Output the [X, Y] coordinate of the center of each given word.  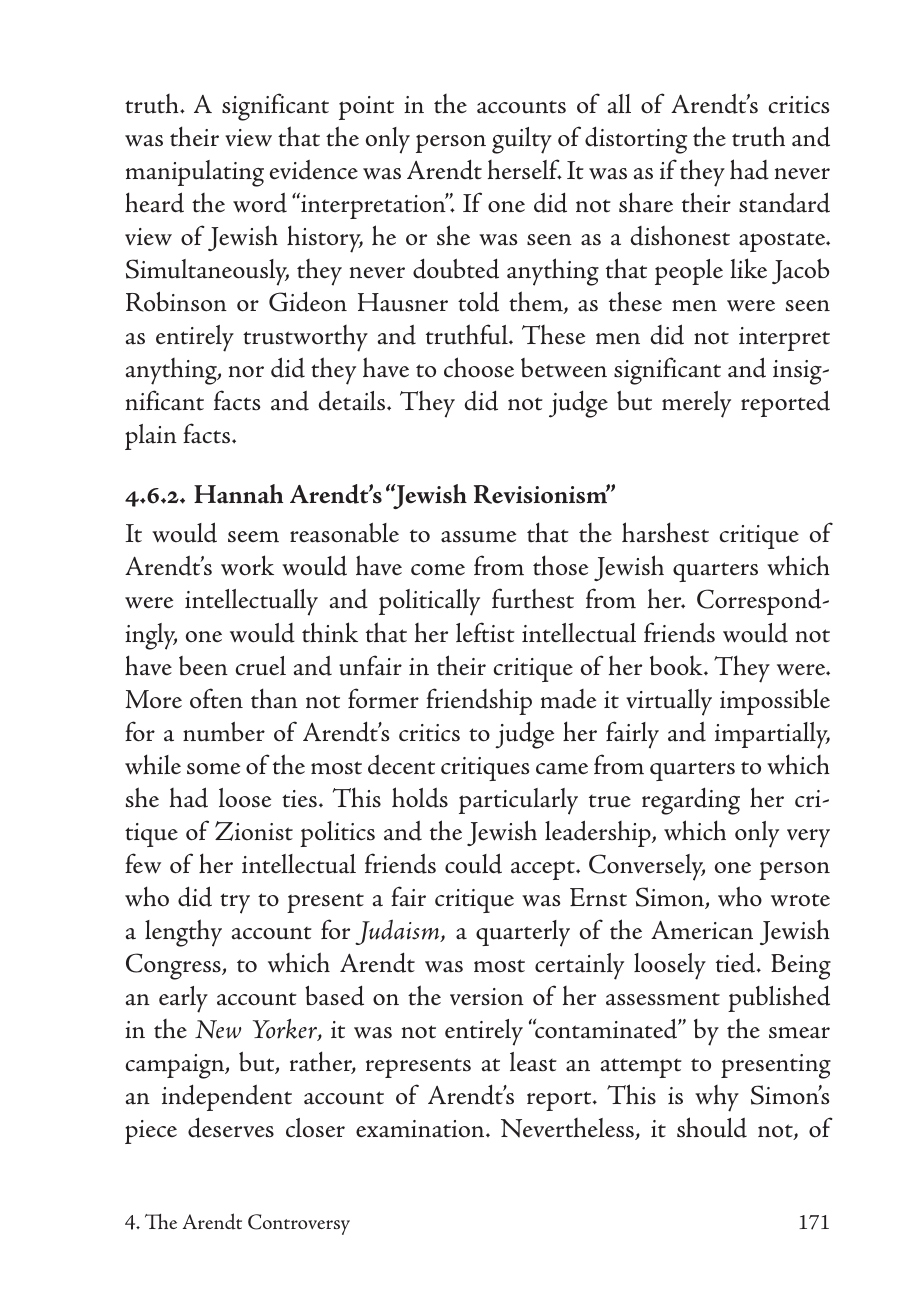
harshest [665, 532]
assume [478, 537]
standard [784, 202]
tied [735, 962]
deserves [231, 1127]
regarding [691, 801]
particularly [518, 801]
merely [696, 404]
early [183, 999]
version [487, 997]
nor [246, 372]
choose [479, 367]
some [213, 769]
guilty [522, 140]
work [247, 565]
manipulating [195, 173]
